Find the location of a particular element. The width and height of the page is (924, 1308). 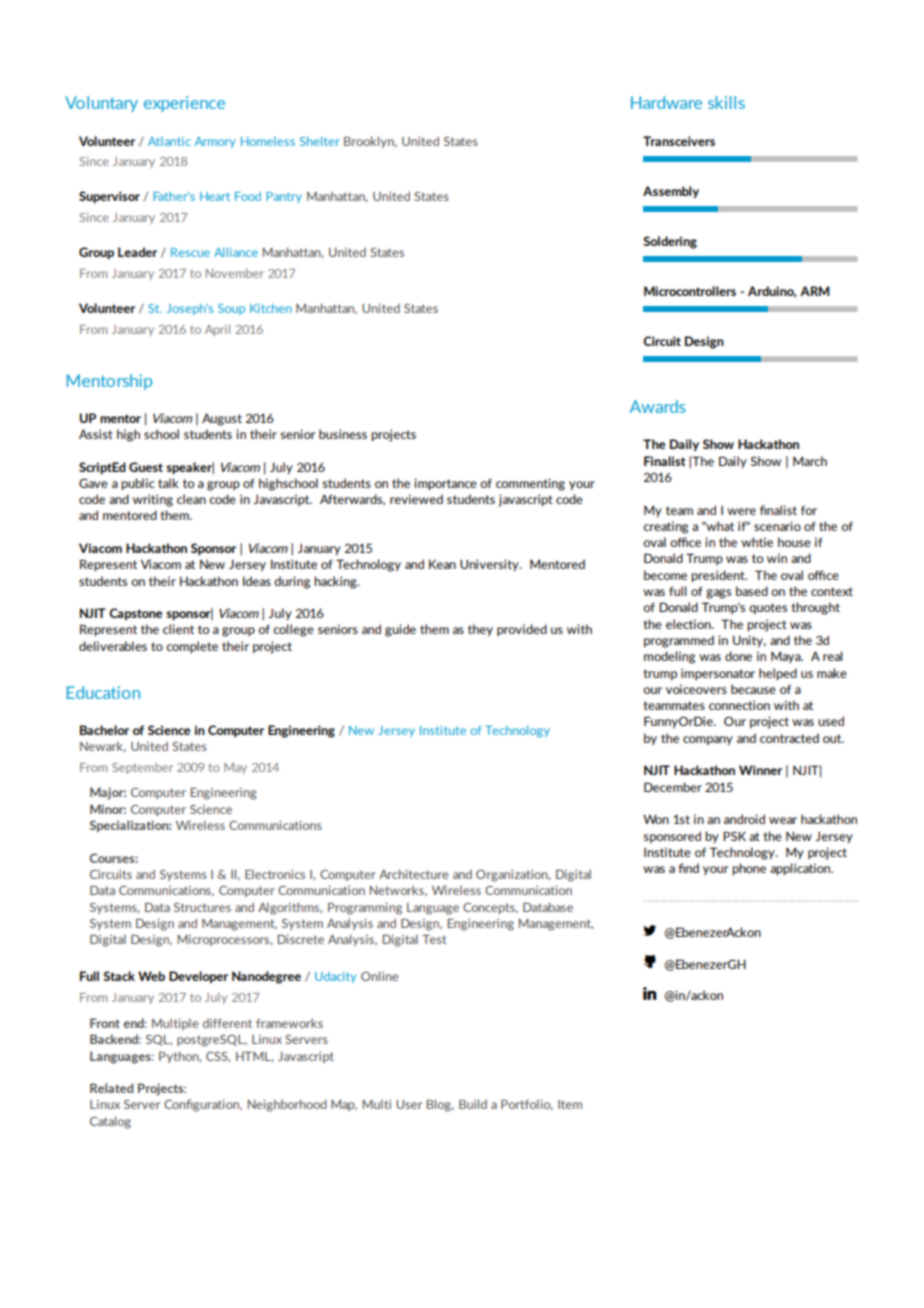

Shelter is located at coordinates (320, 141).
